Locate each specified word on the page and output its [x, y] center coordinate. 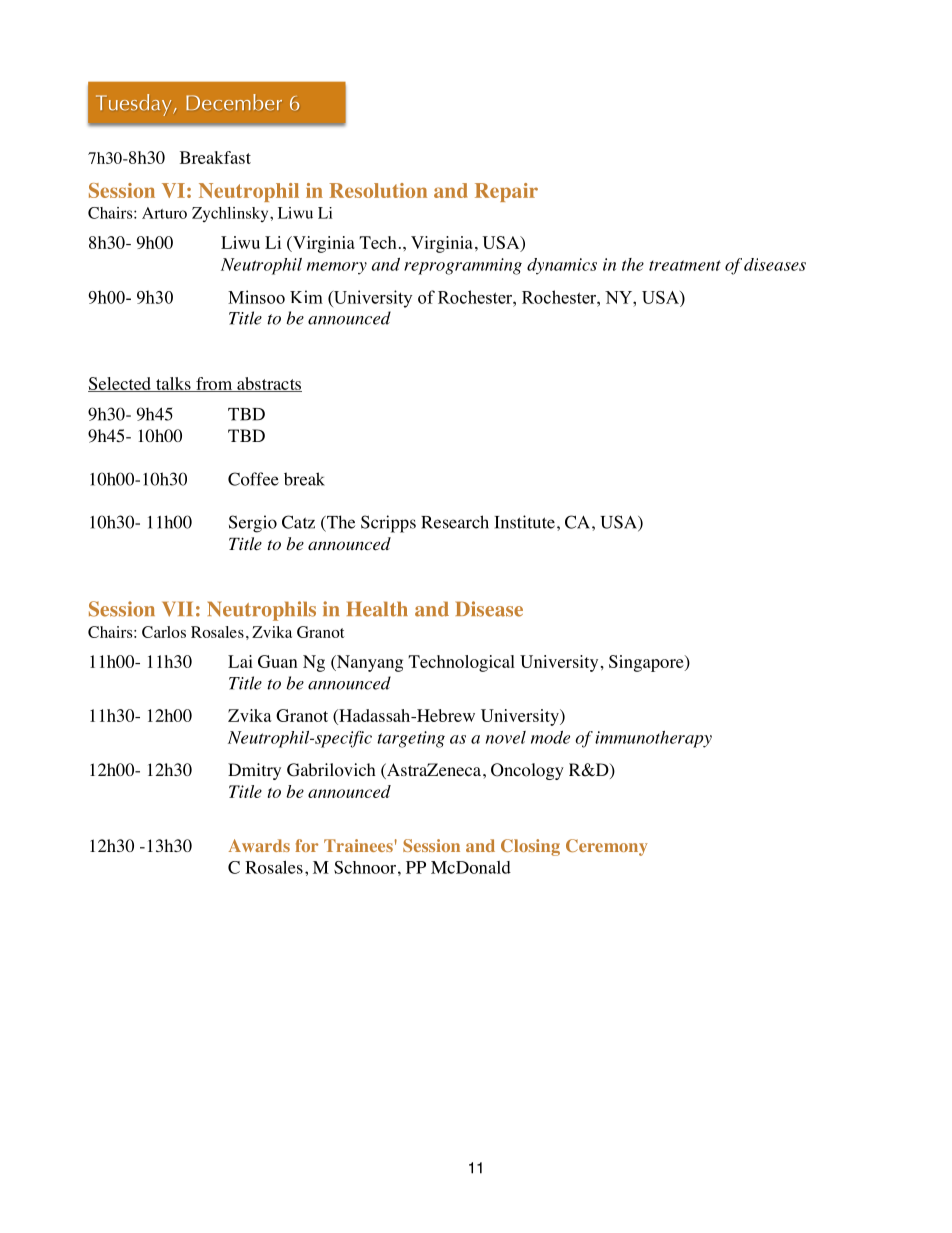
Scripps [388, 524]
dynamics [562, 266]
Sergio [253, 524]
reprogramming [463, 266]
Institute [524, 522]
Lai [240, 661]
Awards [259, 845]
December [234, 102]
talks [173, 384]
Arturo [164, 213]
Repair [506, 192]
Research [455, 522]
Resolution [378, 190]
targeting [411, 739]
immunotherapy [653, 739]
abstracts [268, 384]
